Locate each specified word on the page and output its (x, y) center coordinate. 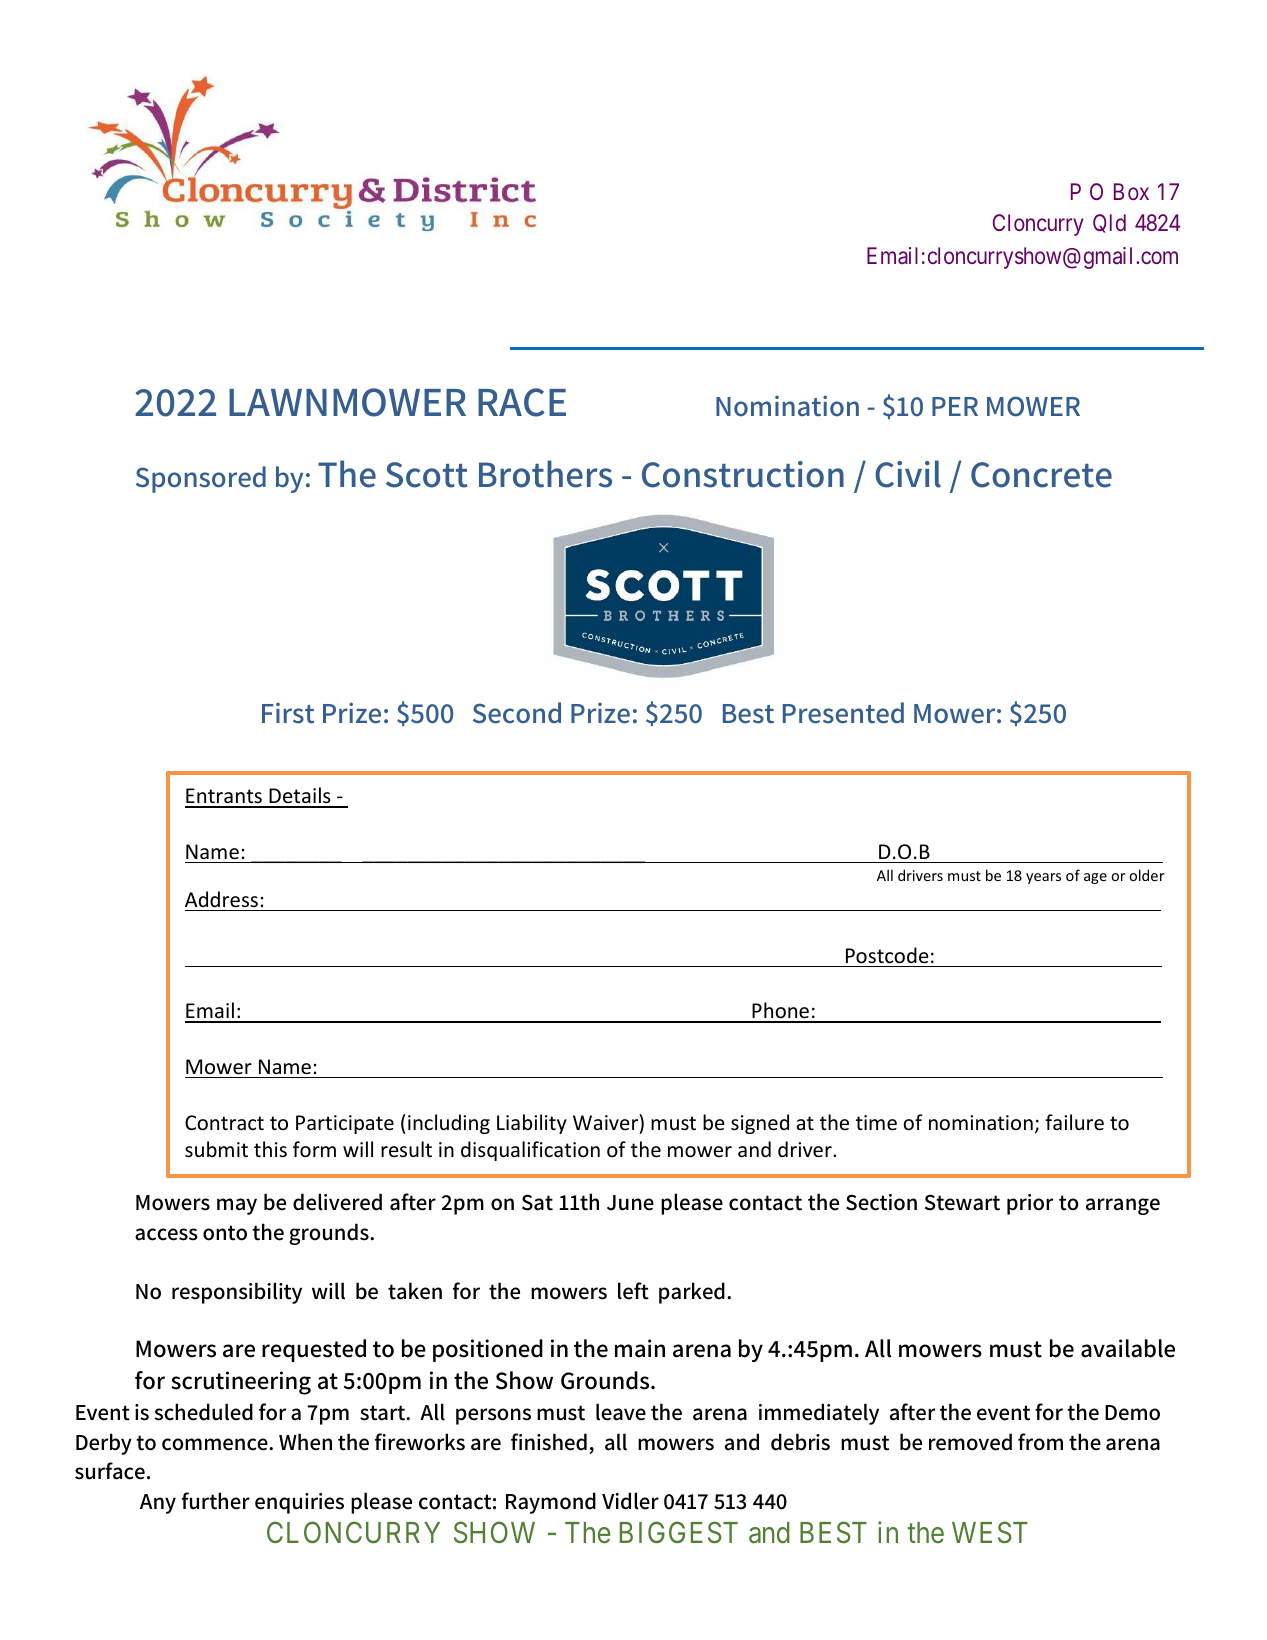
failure (1074, 1122)
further (216, 1501)
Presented (843, 713)
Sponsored (201, 479)
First (288, 713)
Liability (532, 1124)
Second (517, 713)
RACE (522, 402)
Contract (224, 1123)
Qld (1109, 223)
